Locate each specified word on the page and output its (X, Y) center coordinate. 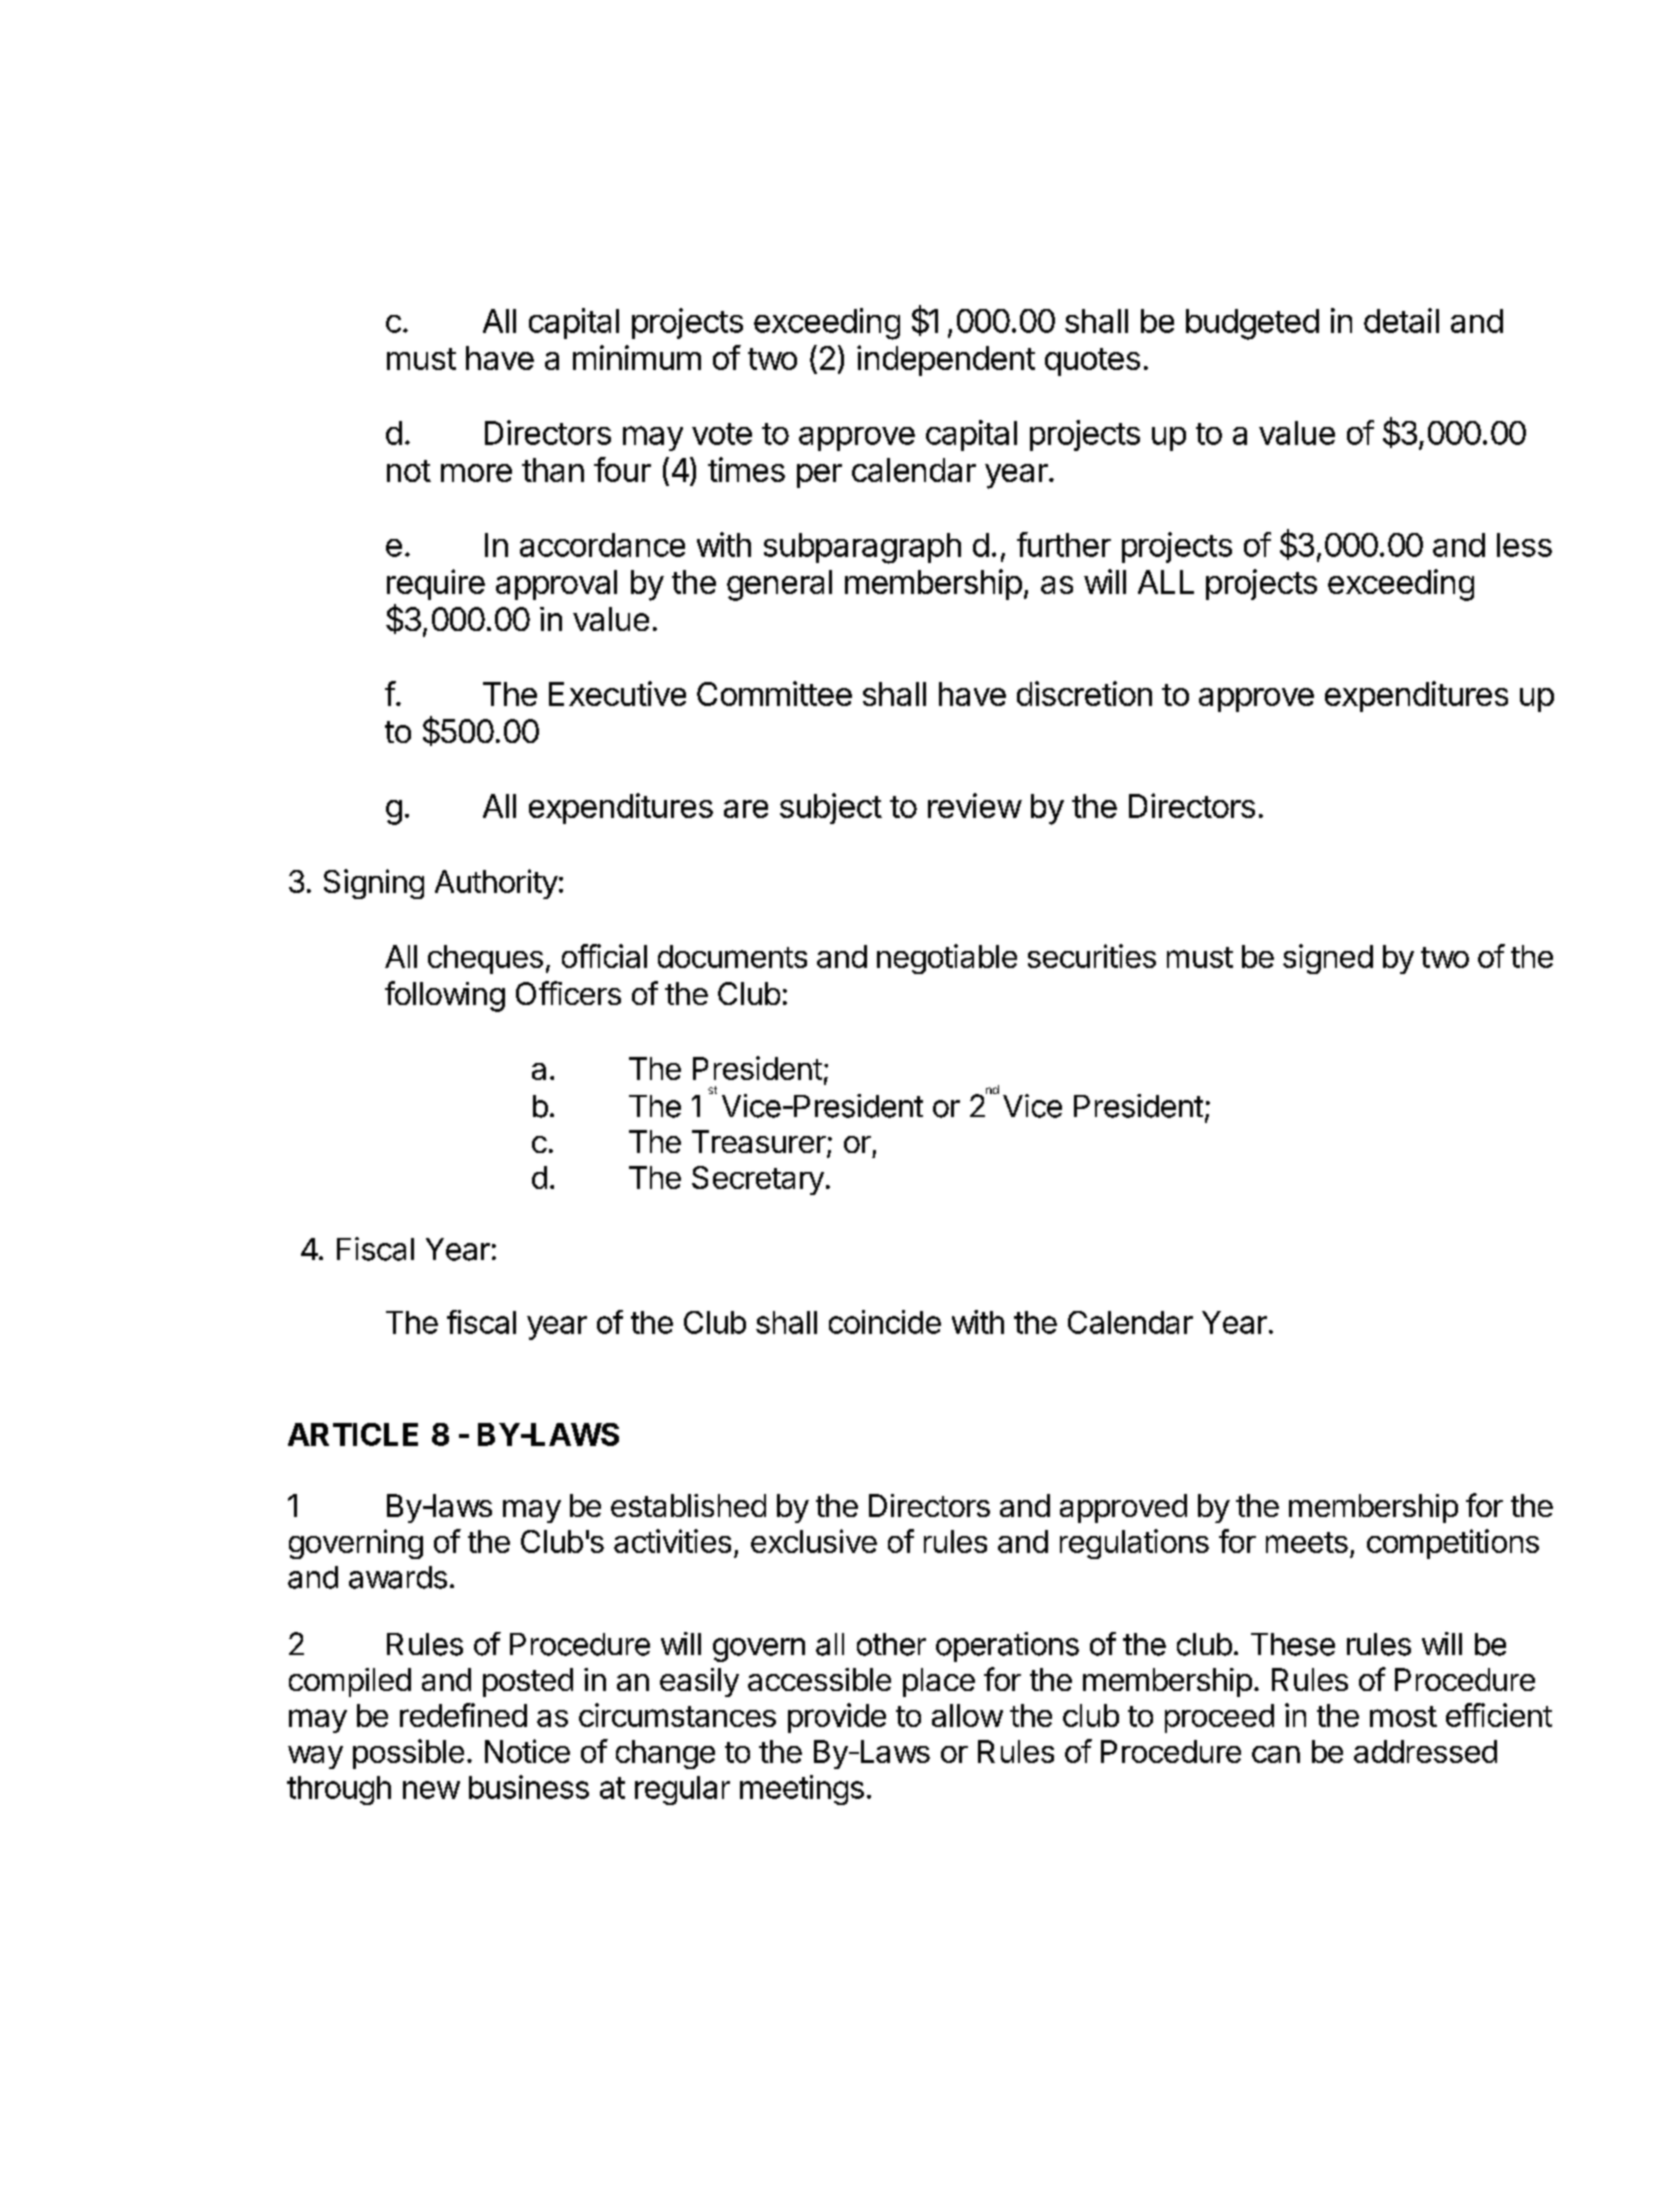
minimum (637, 357)
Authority (496, 884)
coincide (885, 1322)
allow (967, 1715)
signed (1328, 959)
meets (1307, 1542)
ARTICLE (353, 1434)
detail (1401, 320)
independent (946, 360)
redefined (463, 1715)
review (975, 805)
